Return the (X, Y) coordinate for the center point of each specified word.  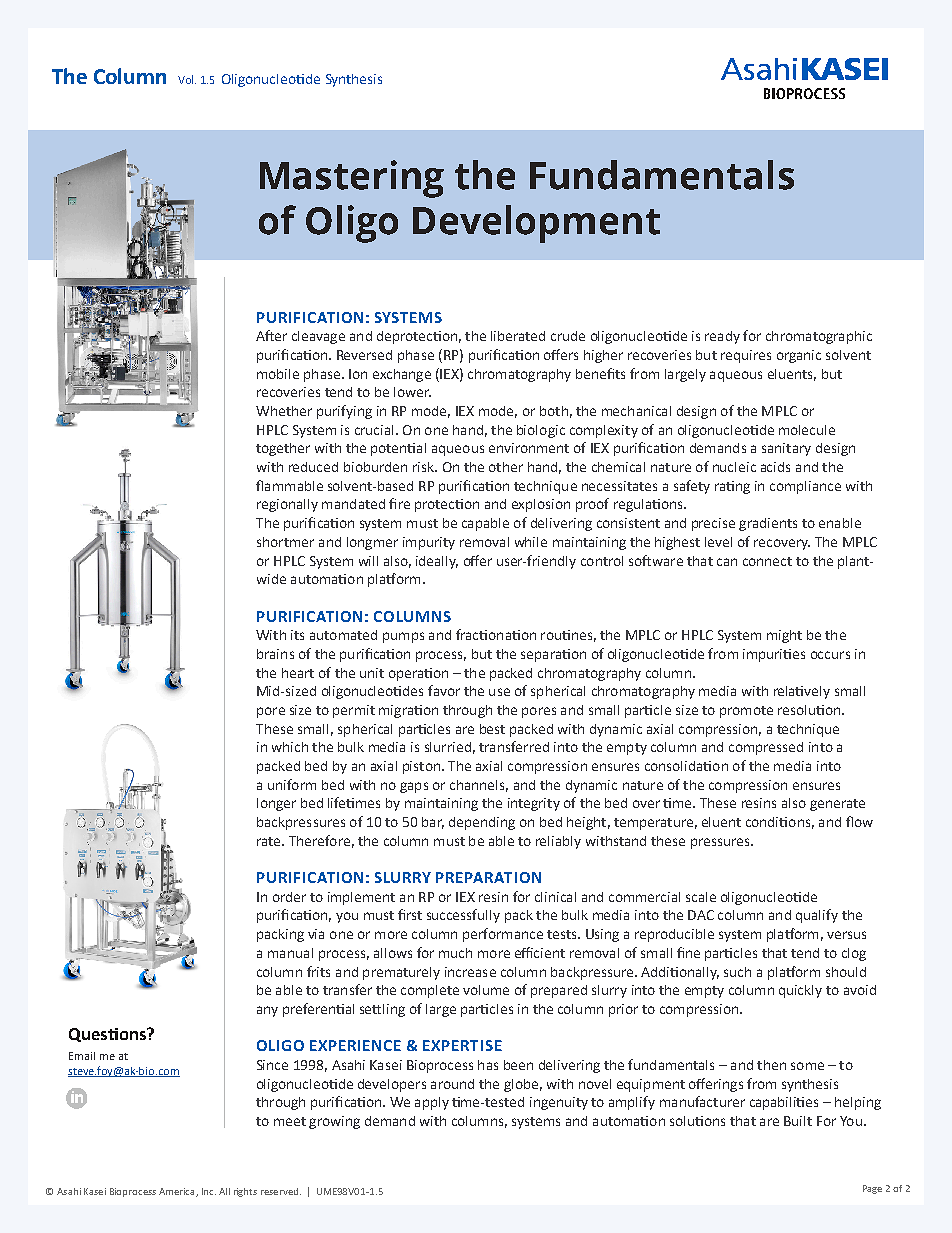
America (178, 1192)
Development (536, 224)
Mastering (352, 179)
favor (444, 690)
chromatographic (819, 337)
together (283, 449)
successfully (463, 916)
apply (432, 1103)
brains (275, 654)
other (506, 467)
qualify (817, 916)
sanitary (786, 449)
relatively (802, 692)
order (289, 897)
